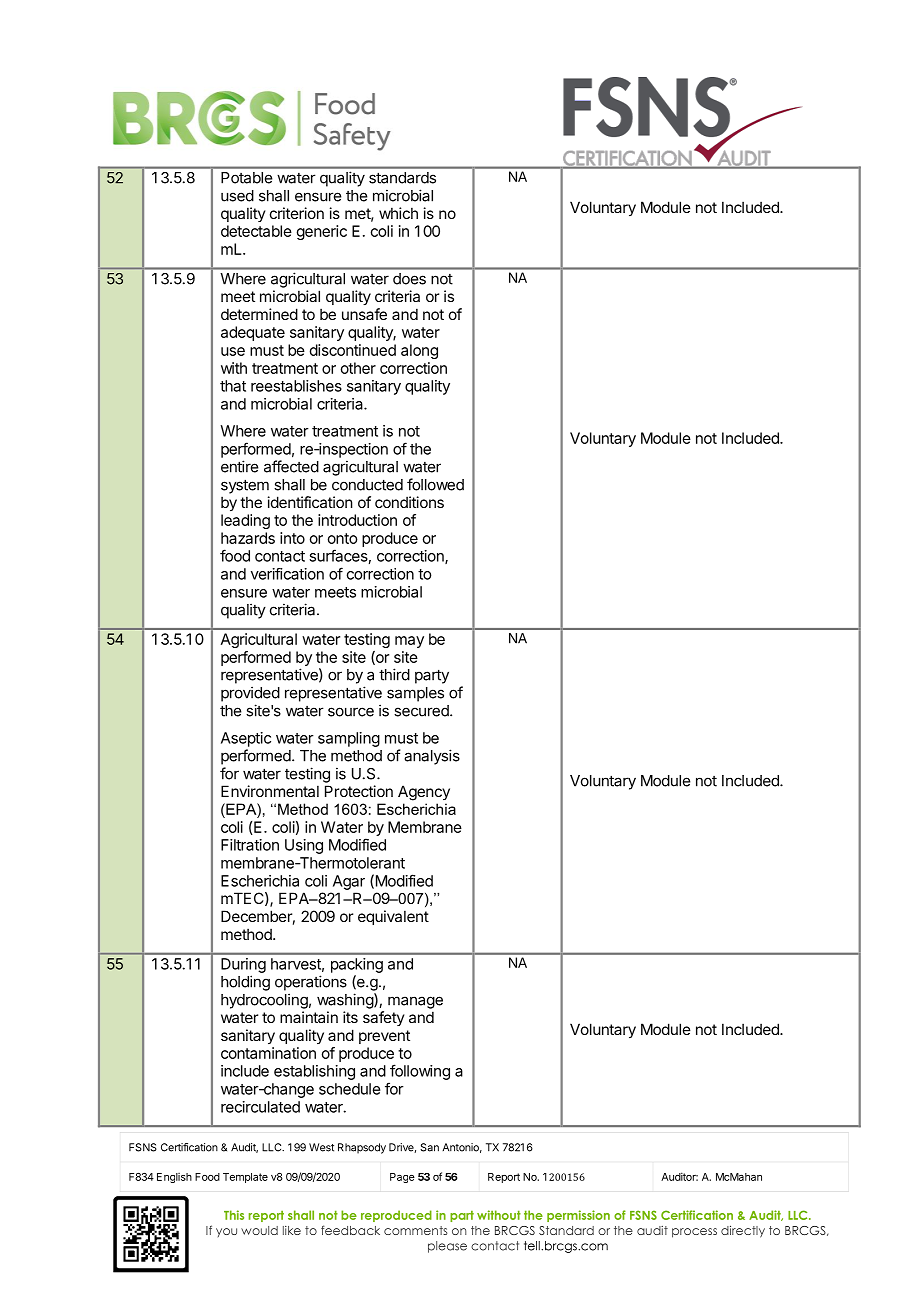  What do you see at coordinates (237, 196) in the screenshot?
I see `used` at bounding box center [237, 196].
